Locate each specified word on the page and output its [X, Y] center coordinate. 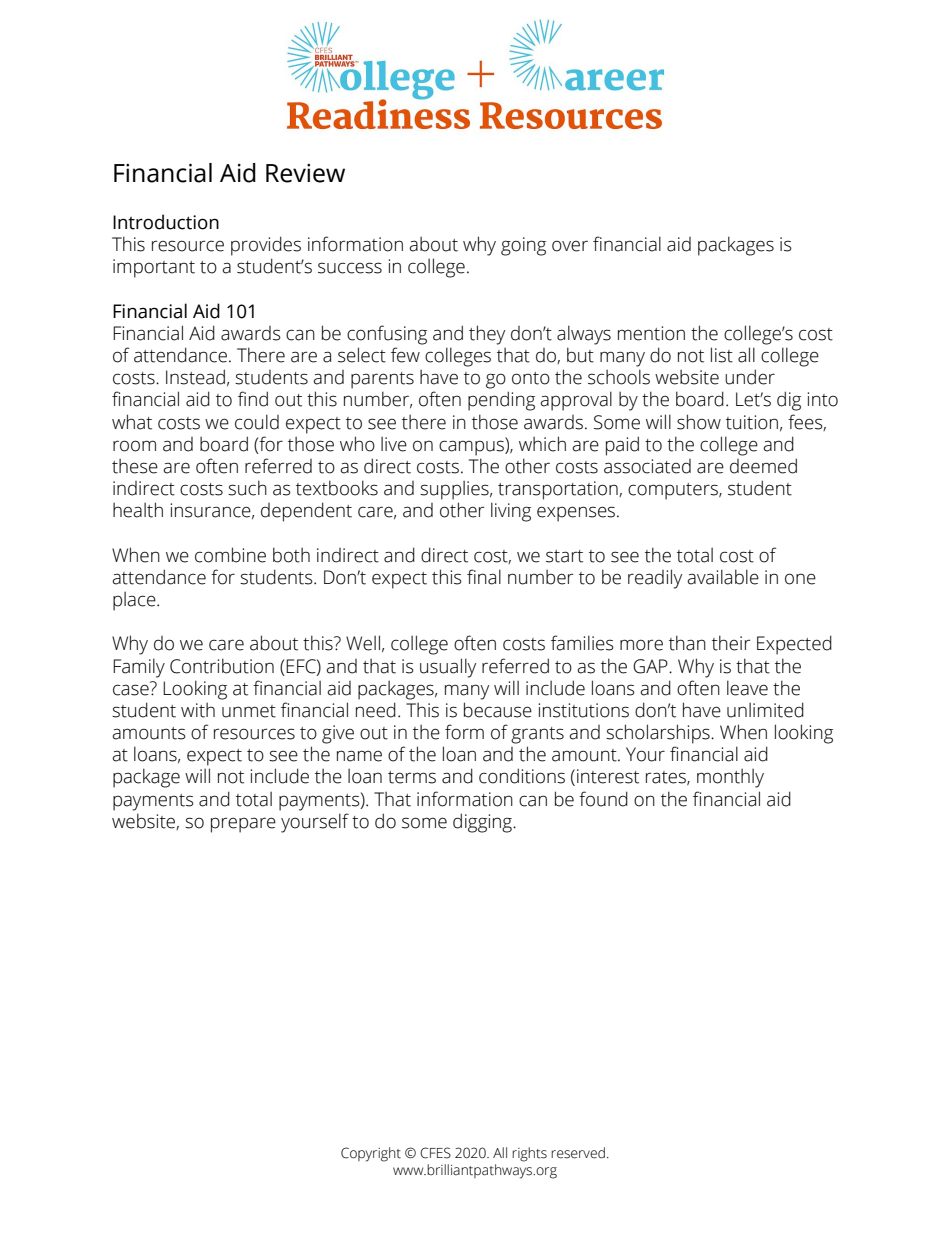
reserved [578, 1153]
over [570, 246]
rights [529, 1154]
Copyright [371, 1154]
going [523, 246]
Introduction [166, 222]
